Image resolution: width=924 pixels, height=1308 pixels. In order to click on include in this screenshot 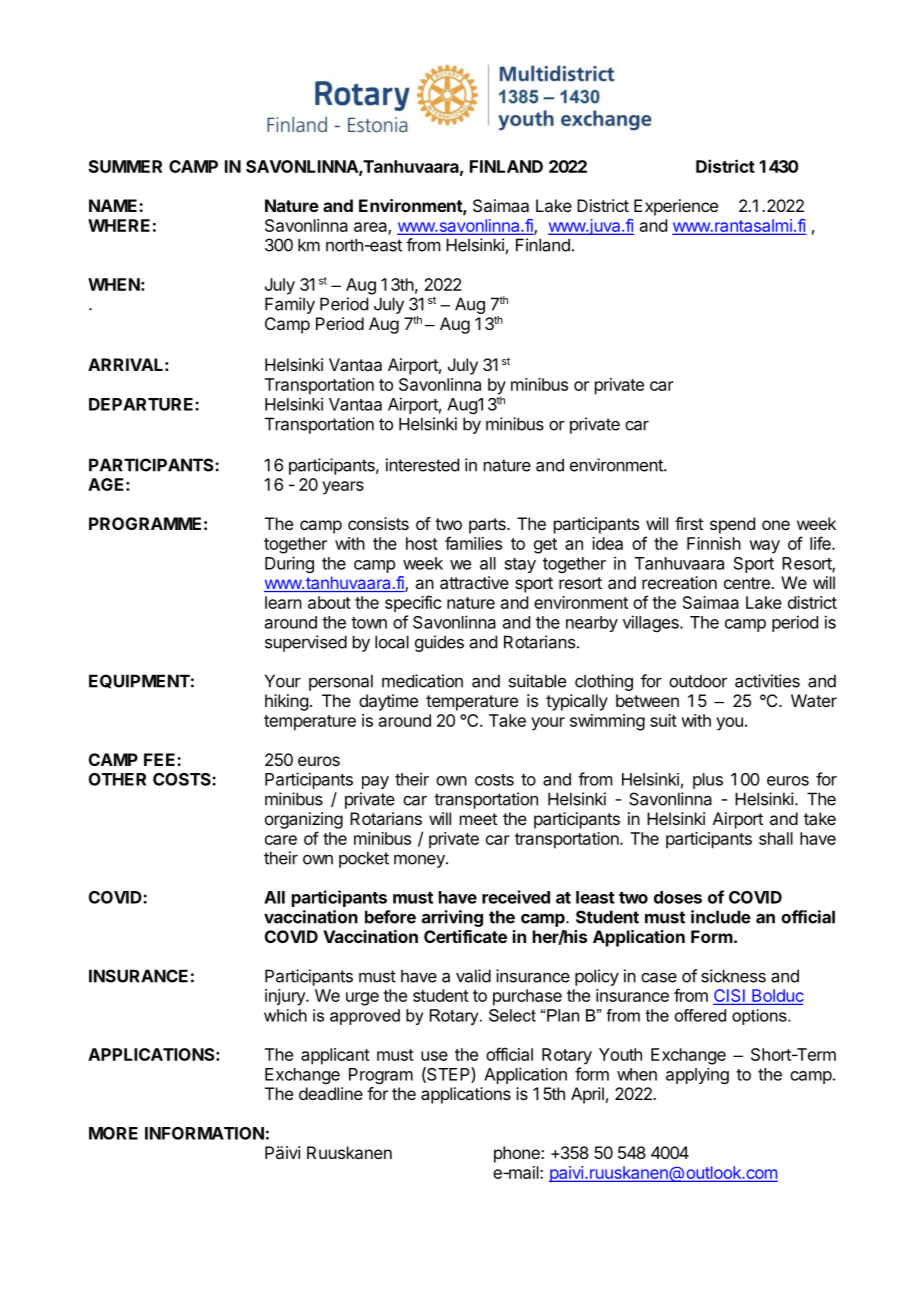, I will do `click(721, 917)`.
